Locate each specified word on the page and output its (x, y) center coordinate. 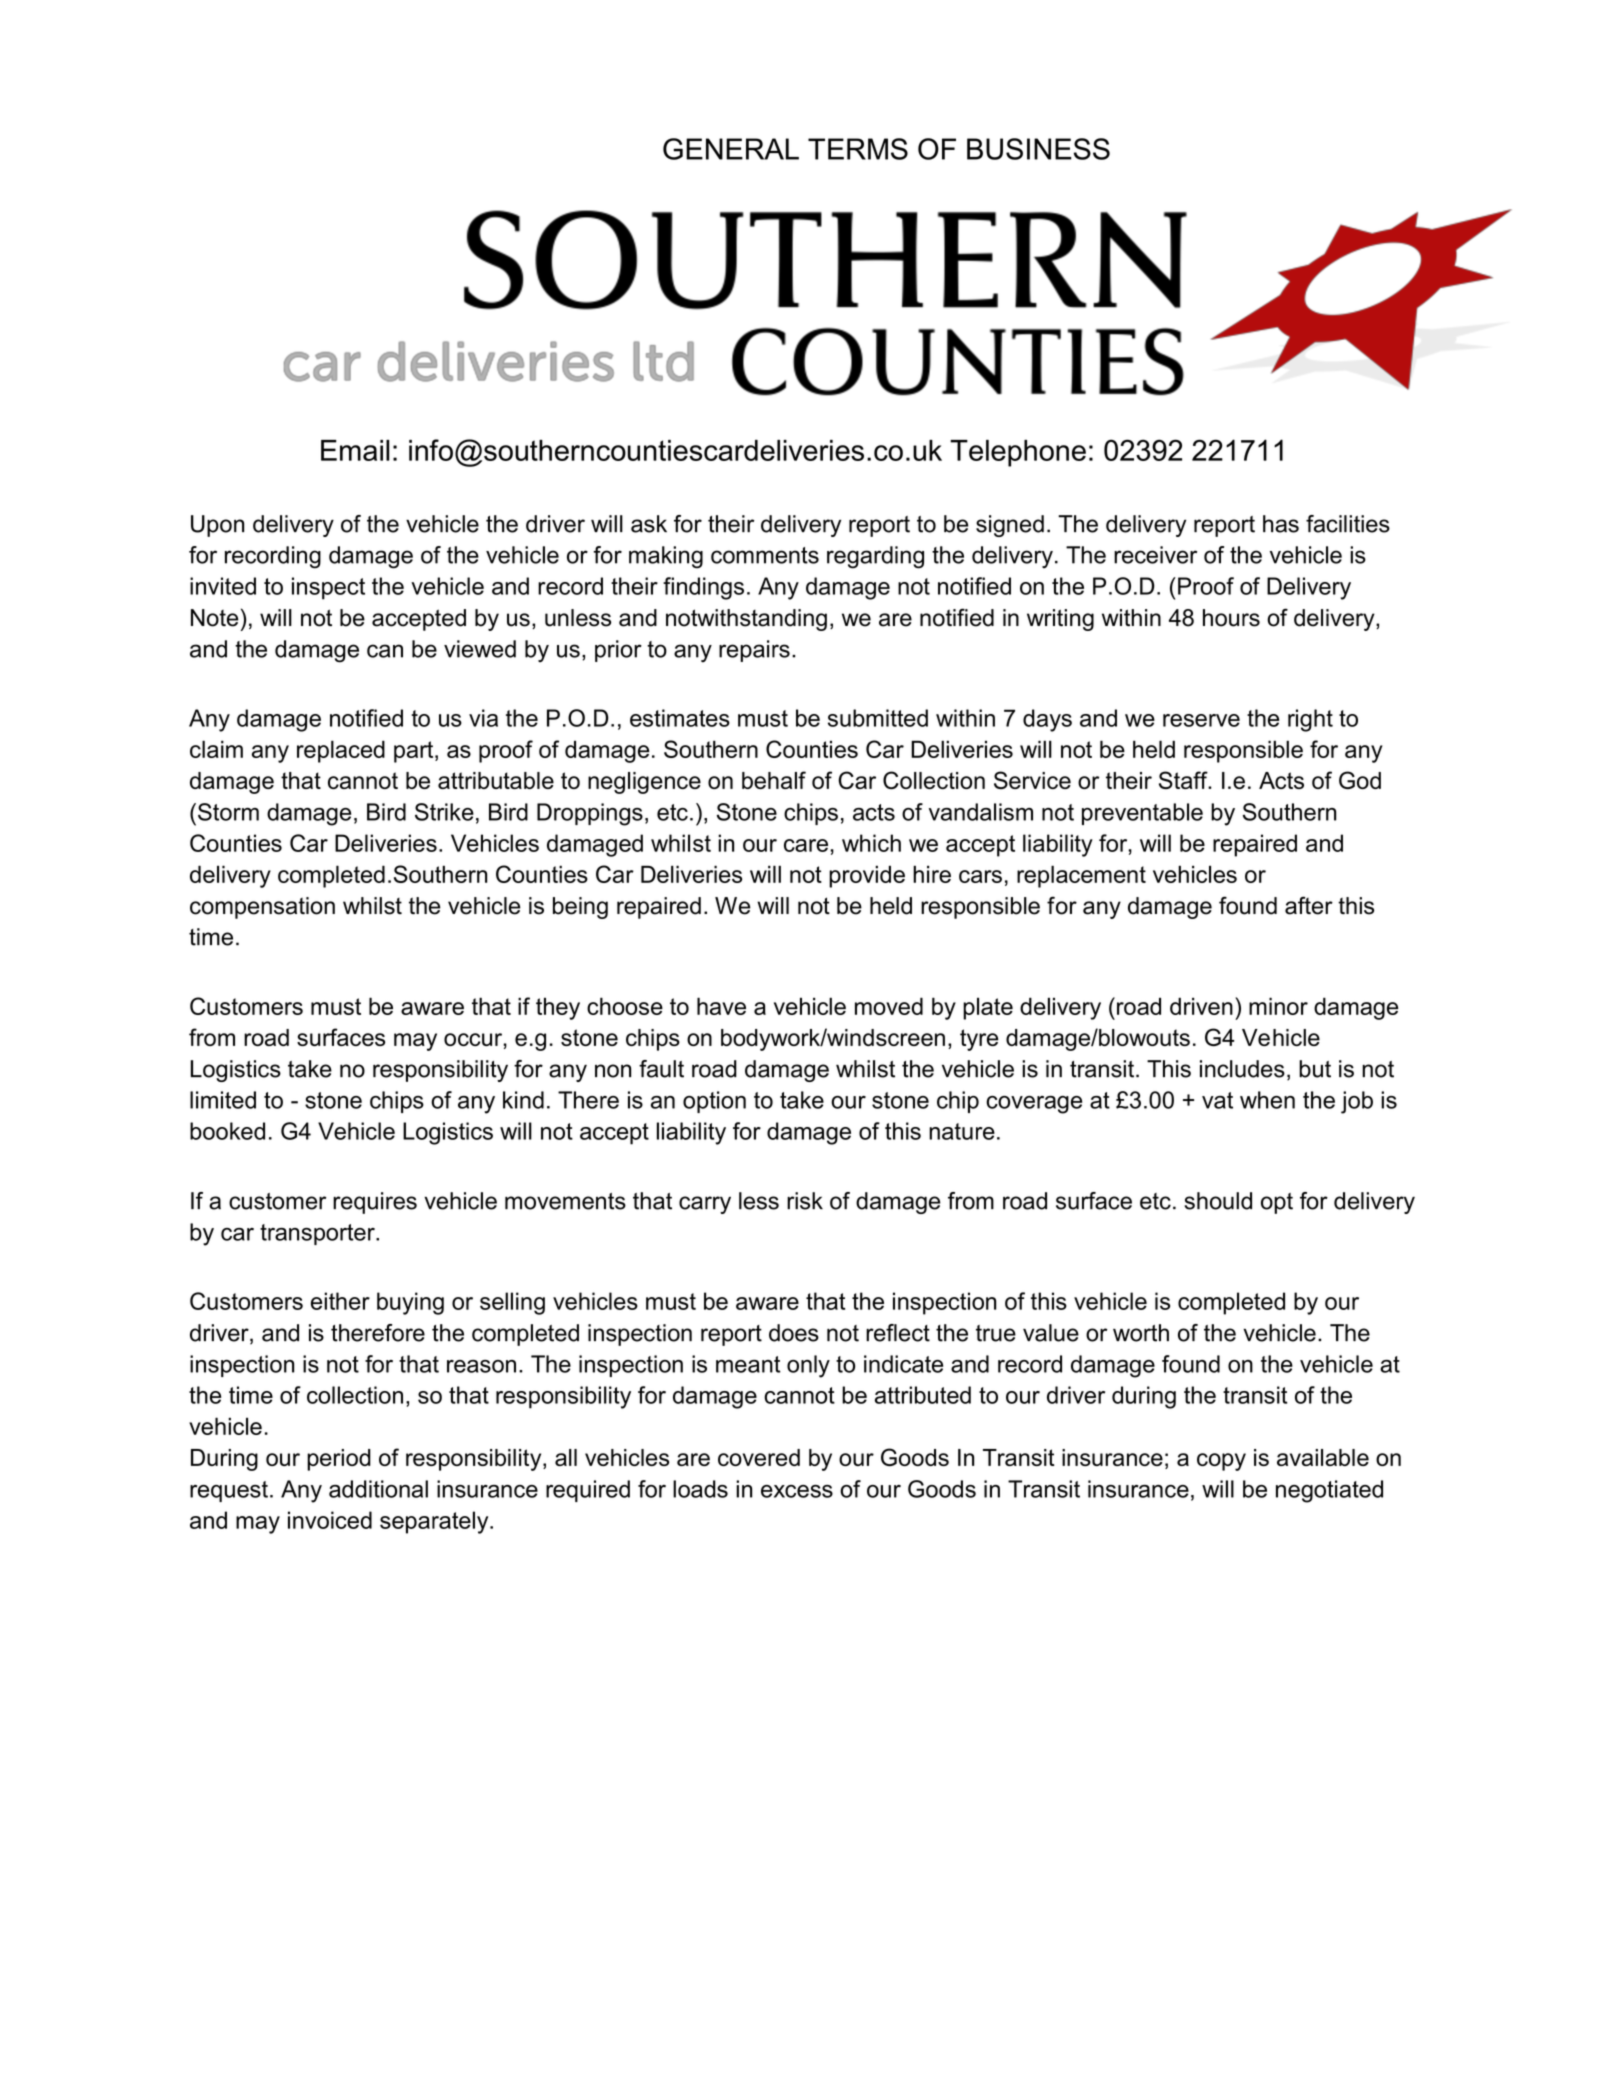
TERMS (858, 149)
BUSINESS (1038, 149)
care (806, 845)
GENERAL (731, 149)
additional (378, 1489)
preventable (1142, 814)
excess (797, 1491)
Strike (444, 812)
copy (1221, 1462)
